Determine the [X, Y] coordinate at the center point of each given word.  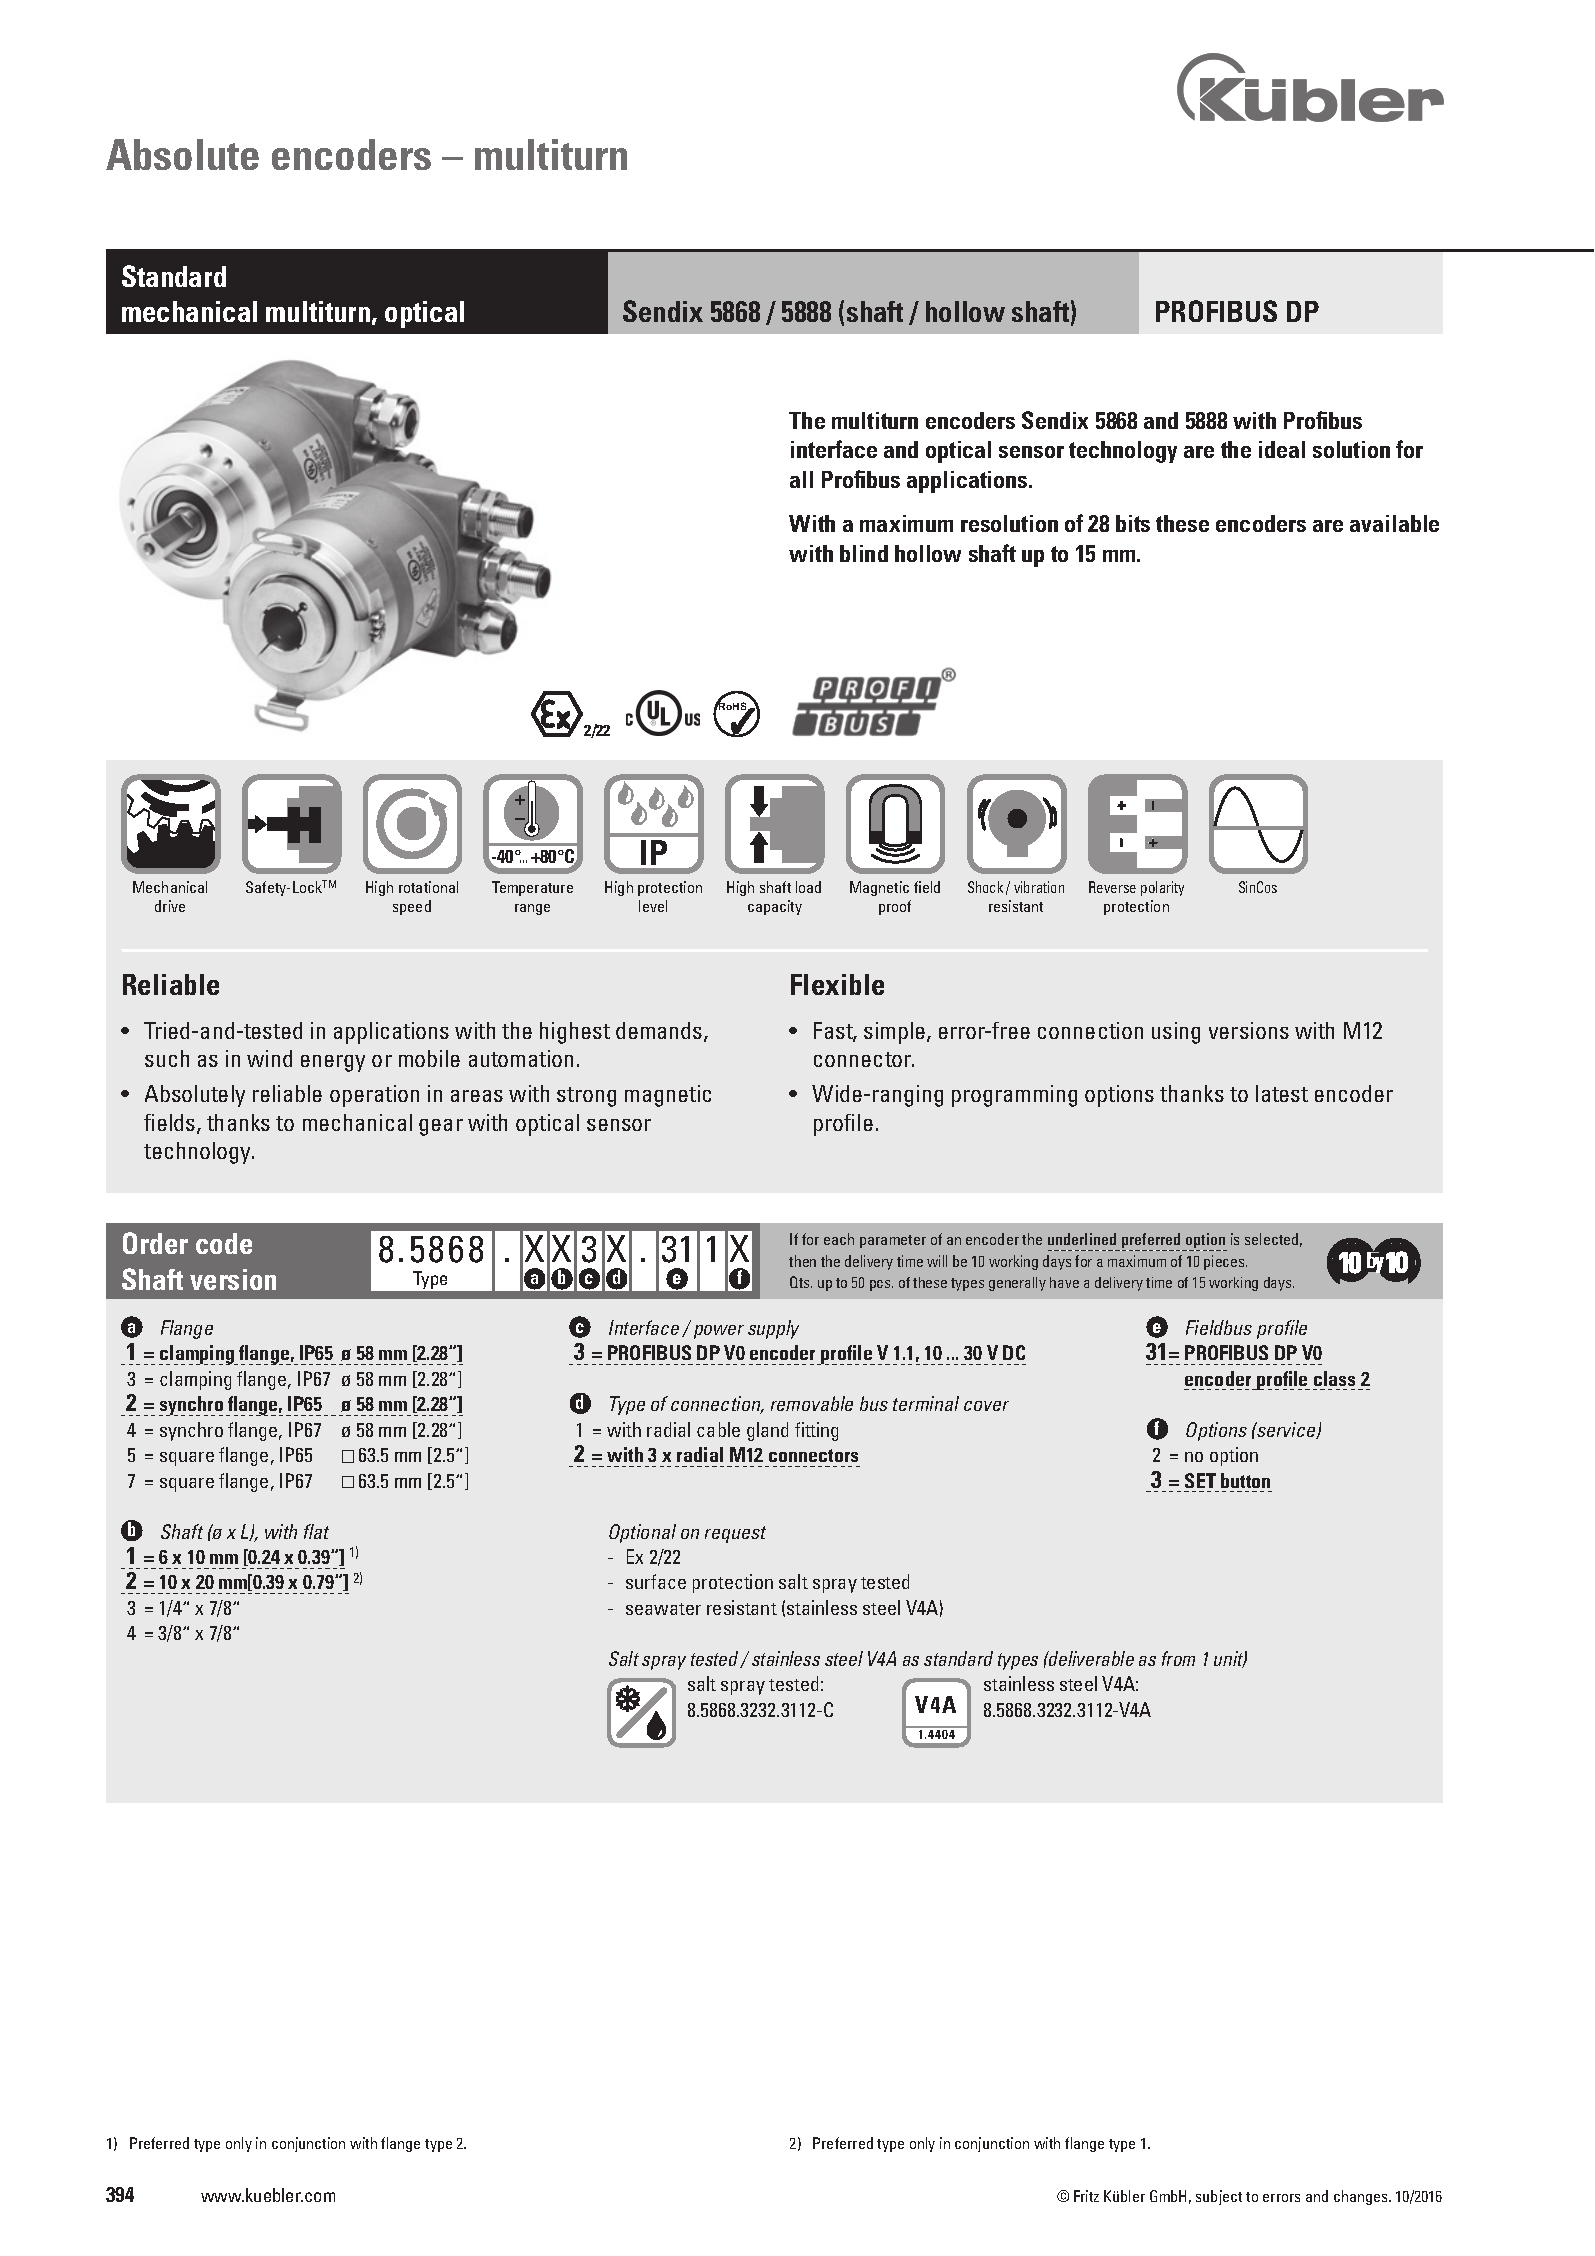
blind [864, 553]
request [735, 1534]
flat [316, 1531]
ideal [1282, 449]
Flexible [837, 984]
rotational [428, 887]
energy [333, 1063]
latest [1282, 1093]
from [1178, 1658]
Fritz [1086, 2196]
